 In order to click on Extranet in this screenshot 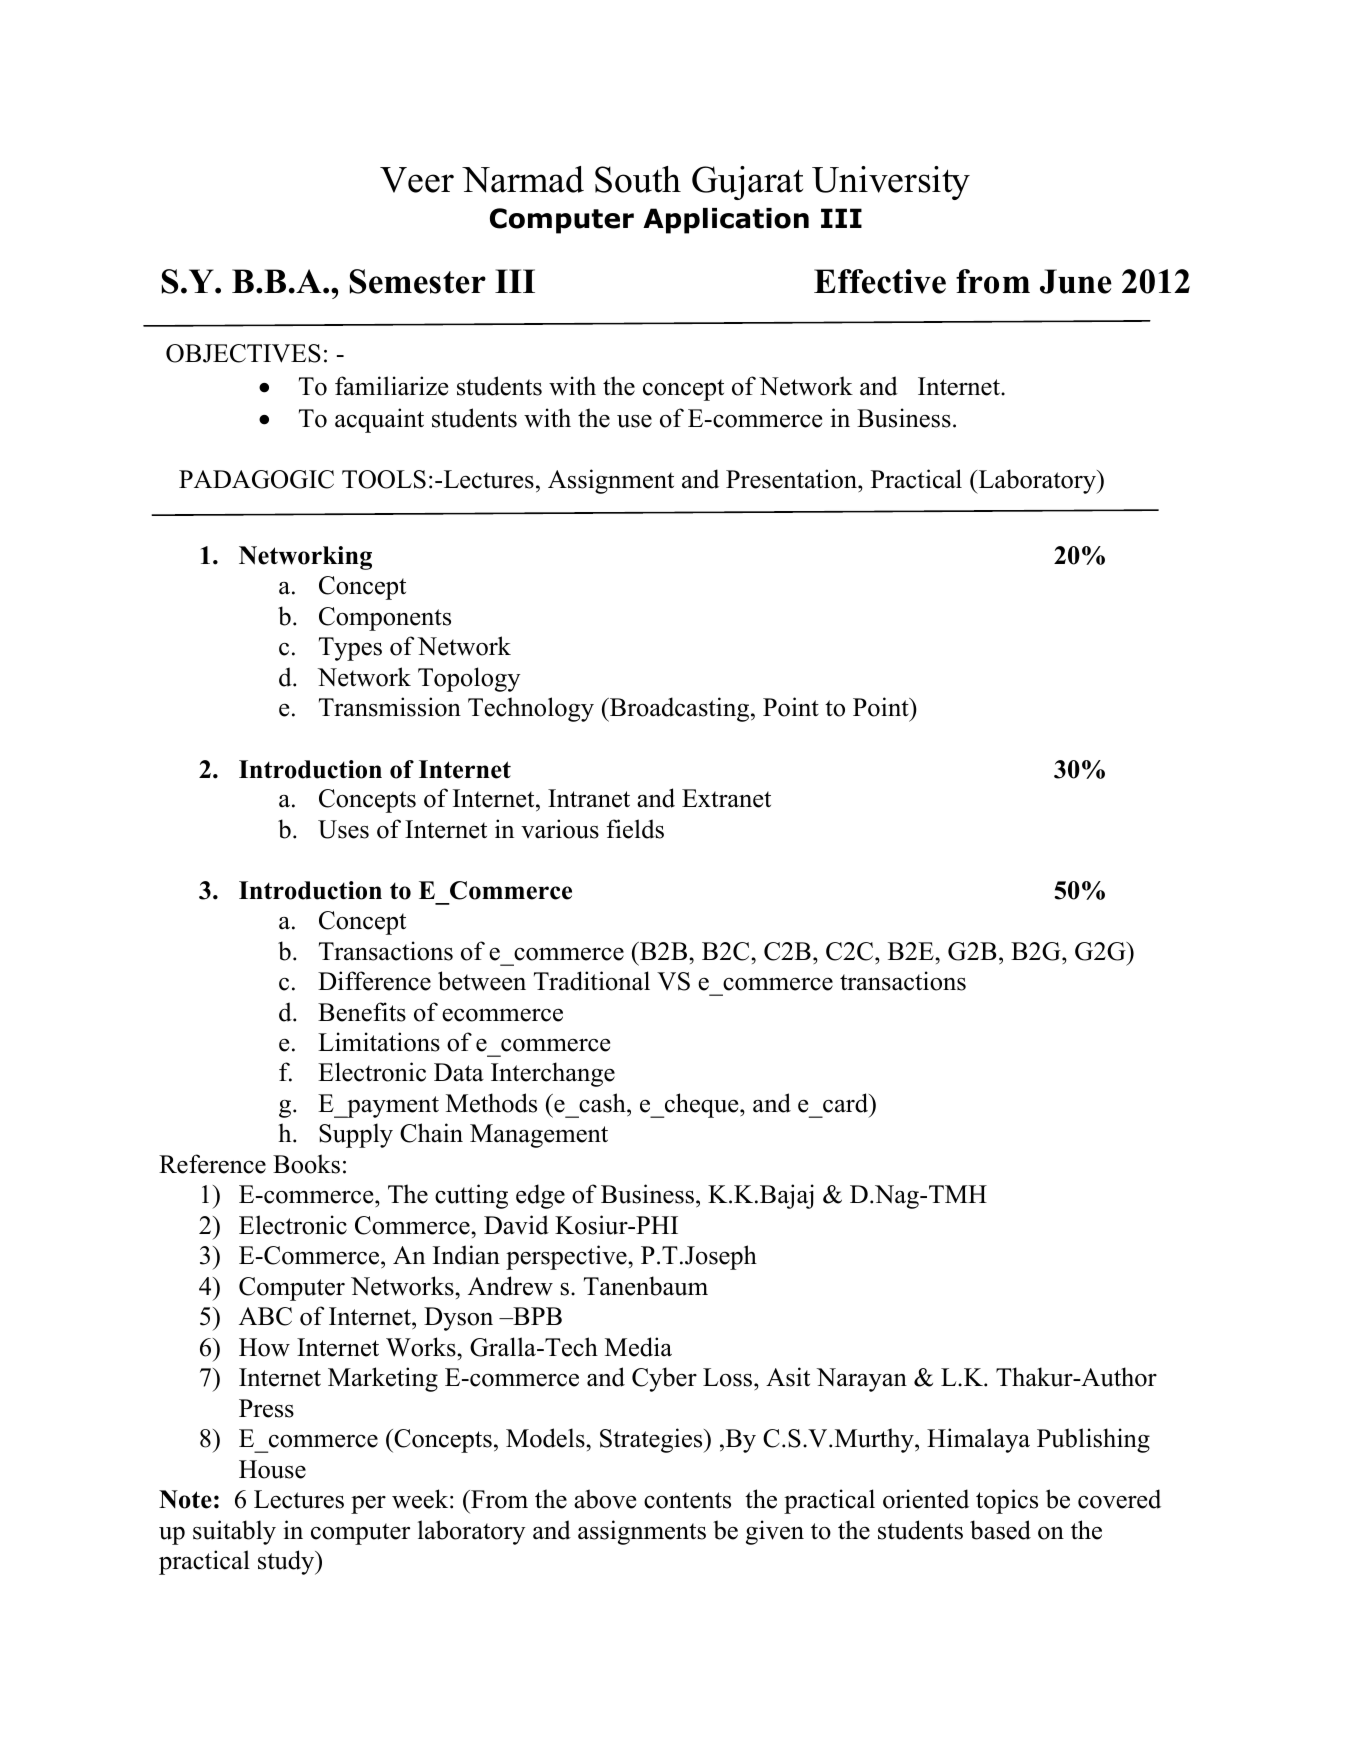, I will do `click(726, 798)`.
